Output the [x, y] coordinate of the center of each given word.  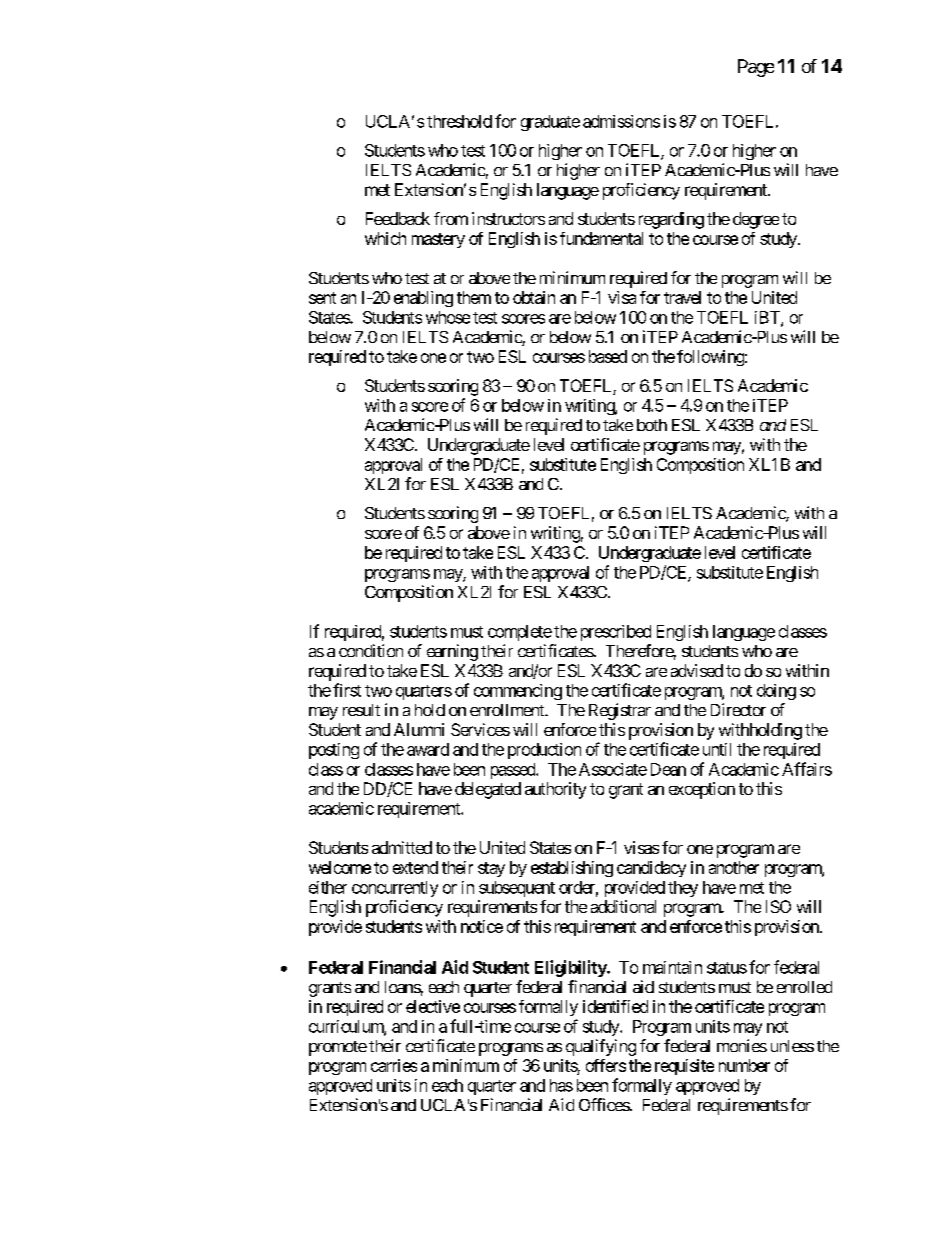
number [744, 1065]
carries [394, 1065]
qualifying [601, 1047]
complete [520, 633]
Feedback [398, 218]
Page [756, 68]
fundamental [601, 238]
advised [697, 670]
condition [371, 650]
